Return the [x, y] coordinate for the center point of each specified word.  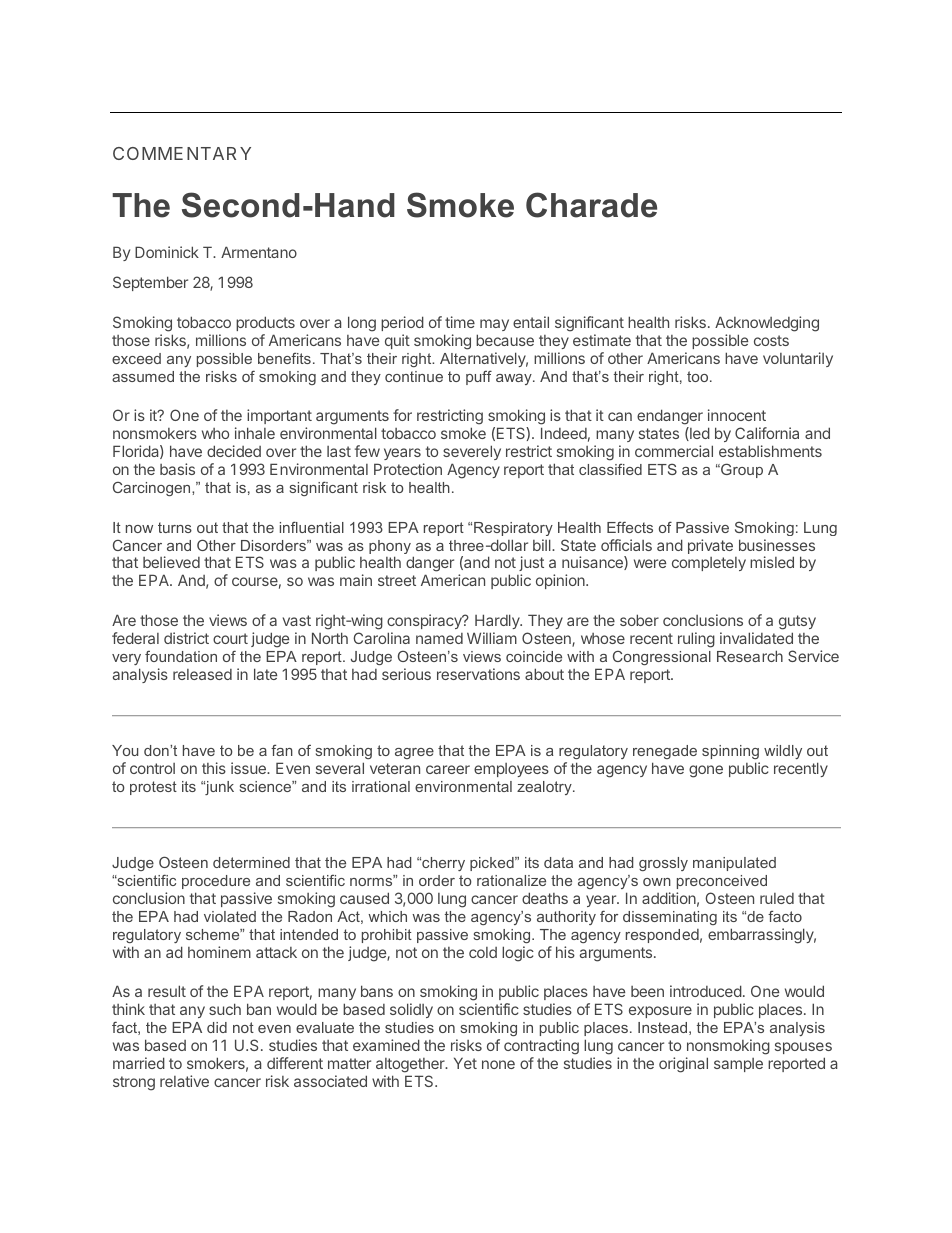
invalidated [756, 638]
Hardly [498, 621]
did [217, 1027]
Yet [465, 1063]
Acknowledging [767, 324]
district [186, 638]
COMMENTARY [182, 153]
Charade [591, 205]
